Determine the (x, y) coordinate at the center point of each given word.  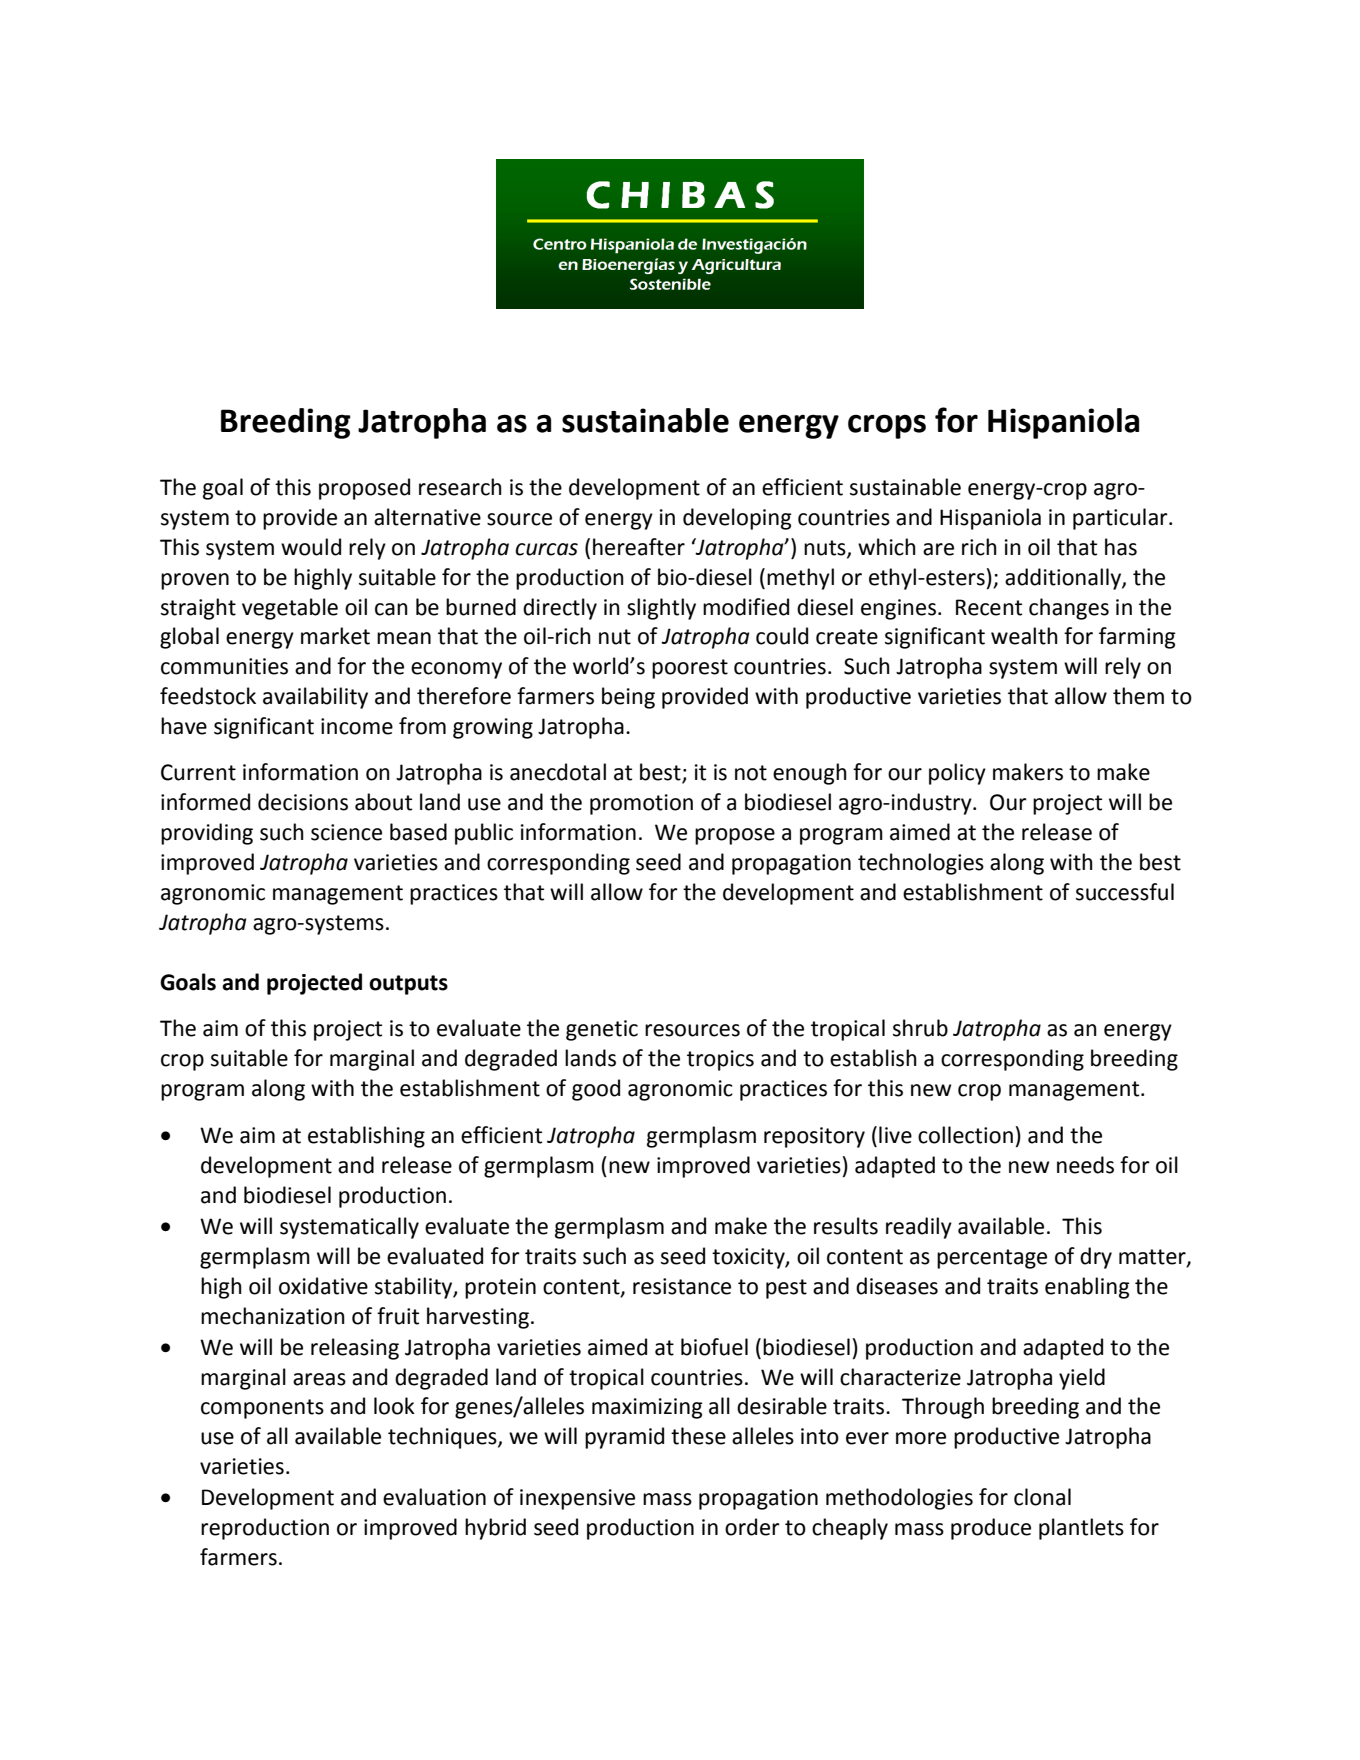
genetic (602, 1030)
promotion (641, 804)
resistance (682, 1286)
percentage (992, 1259)
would (311, 547)
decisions (303, 802)
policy (957, 774)
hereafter (639, 547)
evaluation (434, 1497)
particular (1121, 519)
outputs (408, 985)
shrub (920, 1028)
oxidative (323, 1286)
